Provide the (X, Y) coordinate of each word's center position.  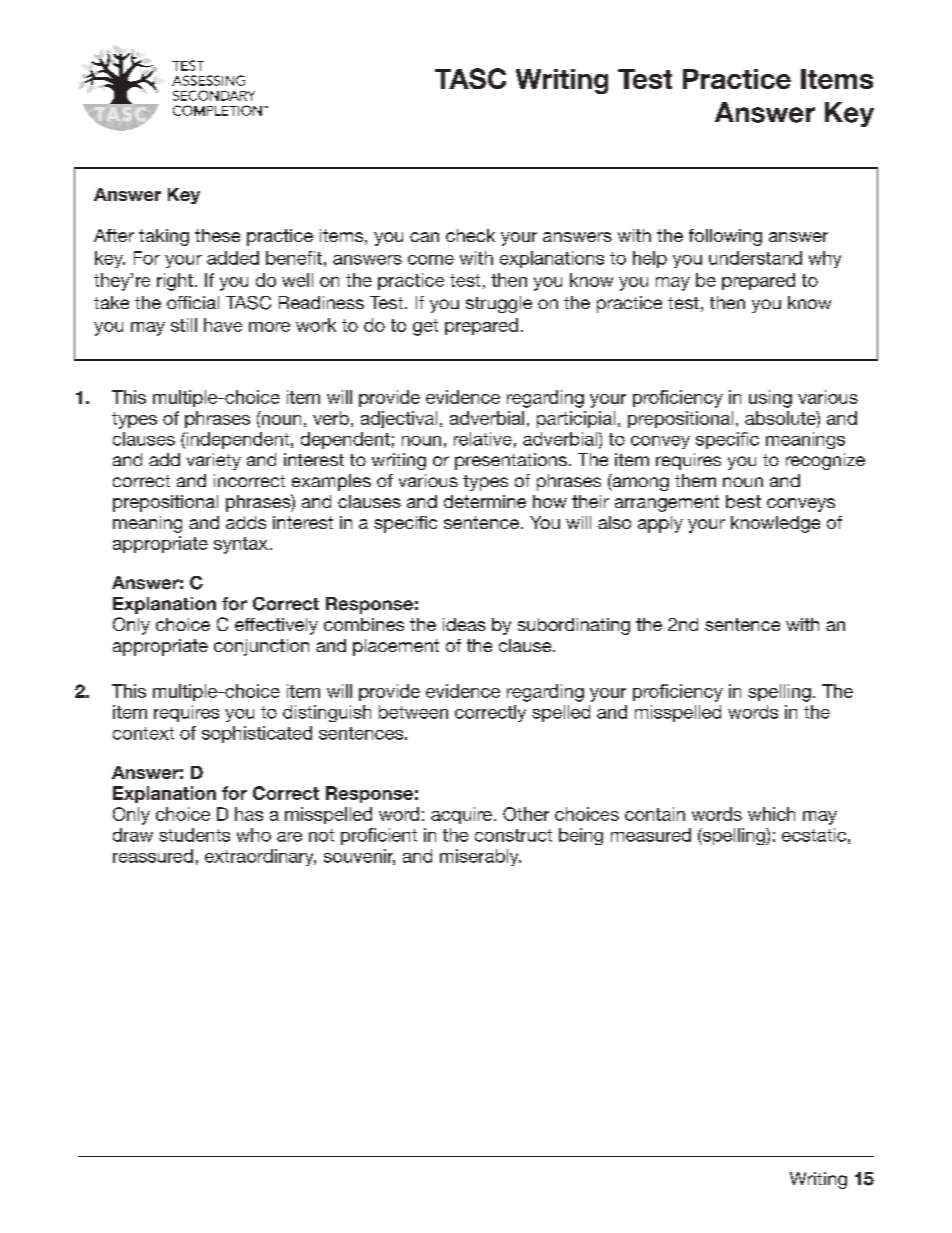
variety (214, 461)
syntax (241, 545)
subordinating (574, 626)
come (431, 260)
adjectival (399, 419)
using (770, 399)
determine (485, 501)
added (233, 258)
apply (660, 524)
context (143, 733)
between (413, 712)
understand (755, 258)
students (194, 835)
